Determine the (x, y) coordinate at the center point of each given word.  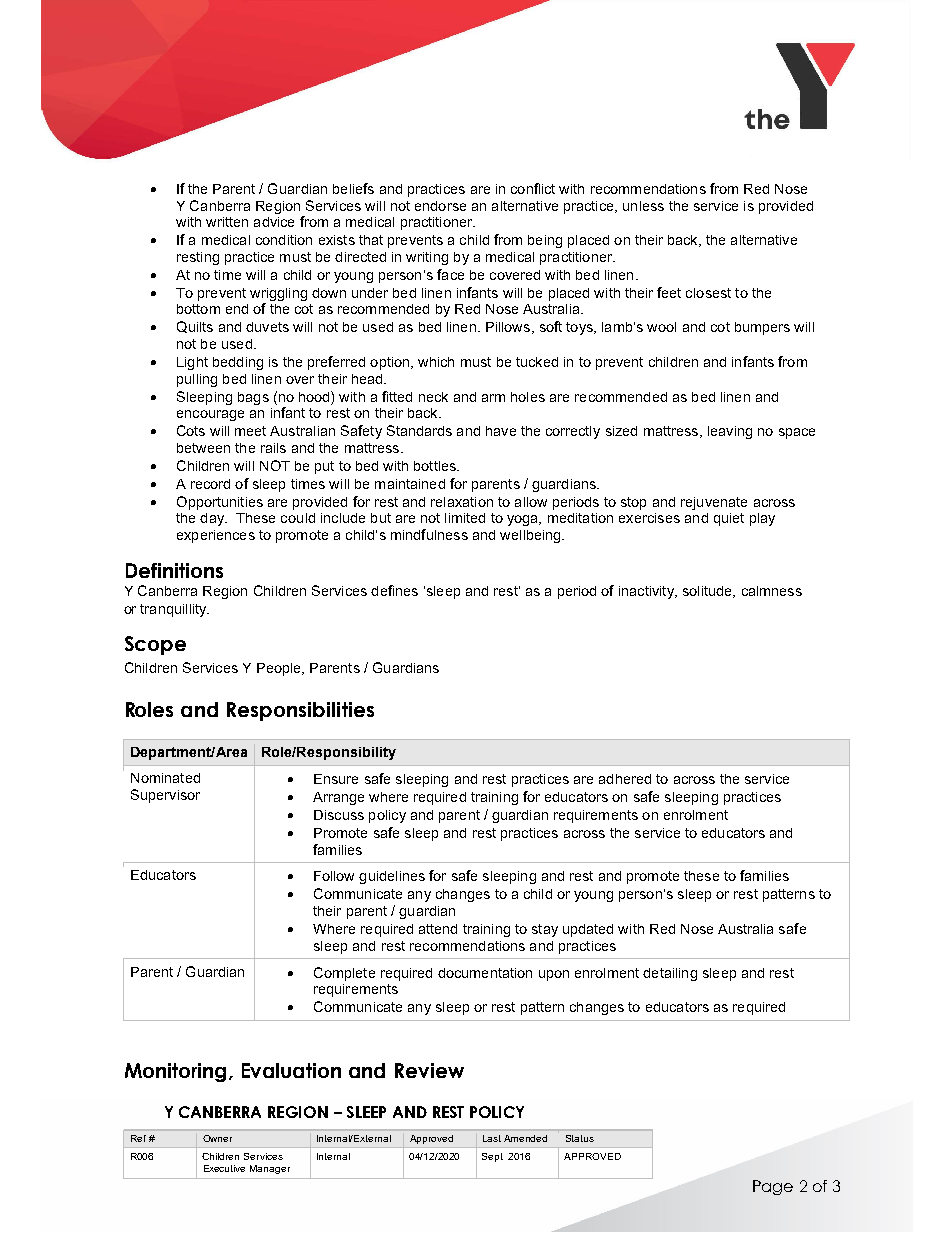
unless (643, 206)
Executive (224, 1168)
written (227, 222)
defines (394, 590)
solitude (708, 592)
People (280, 669)
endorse (440, 206)
